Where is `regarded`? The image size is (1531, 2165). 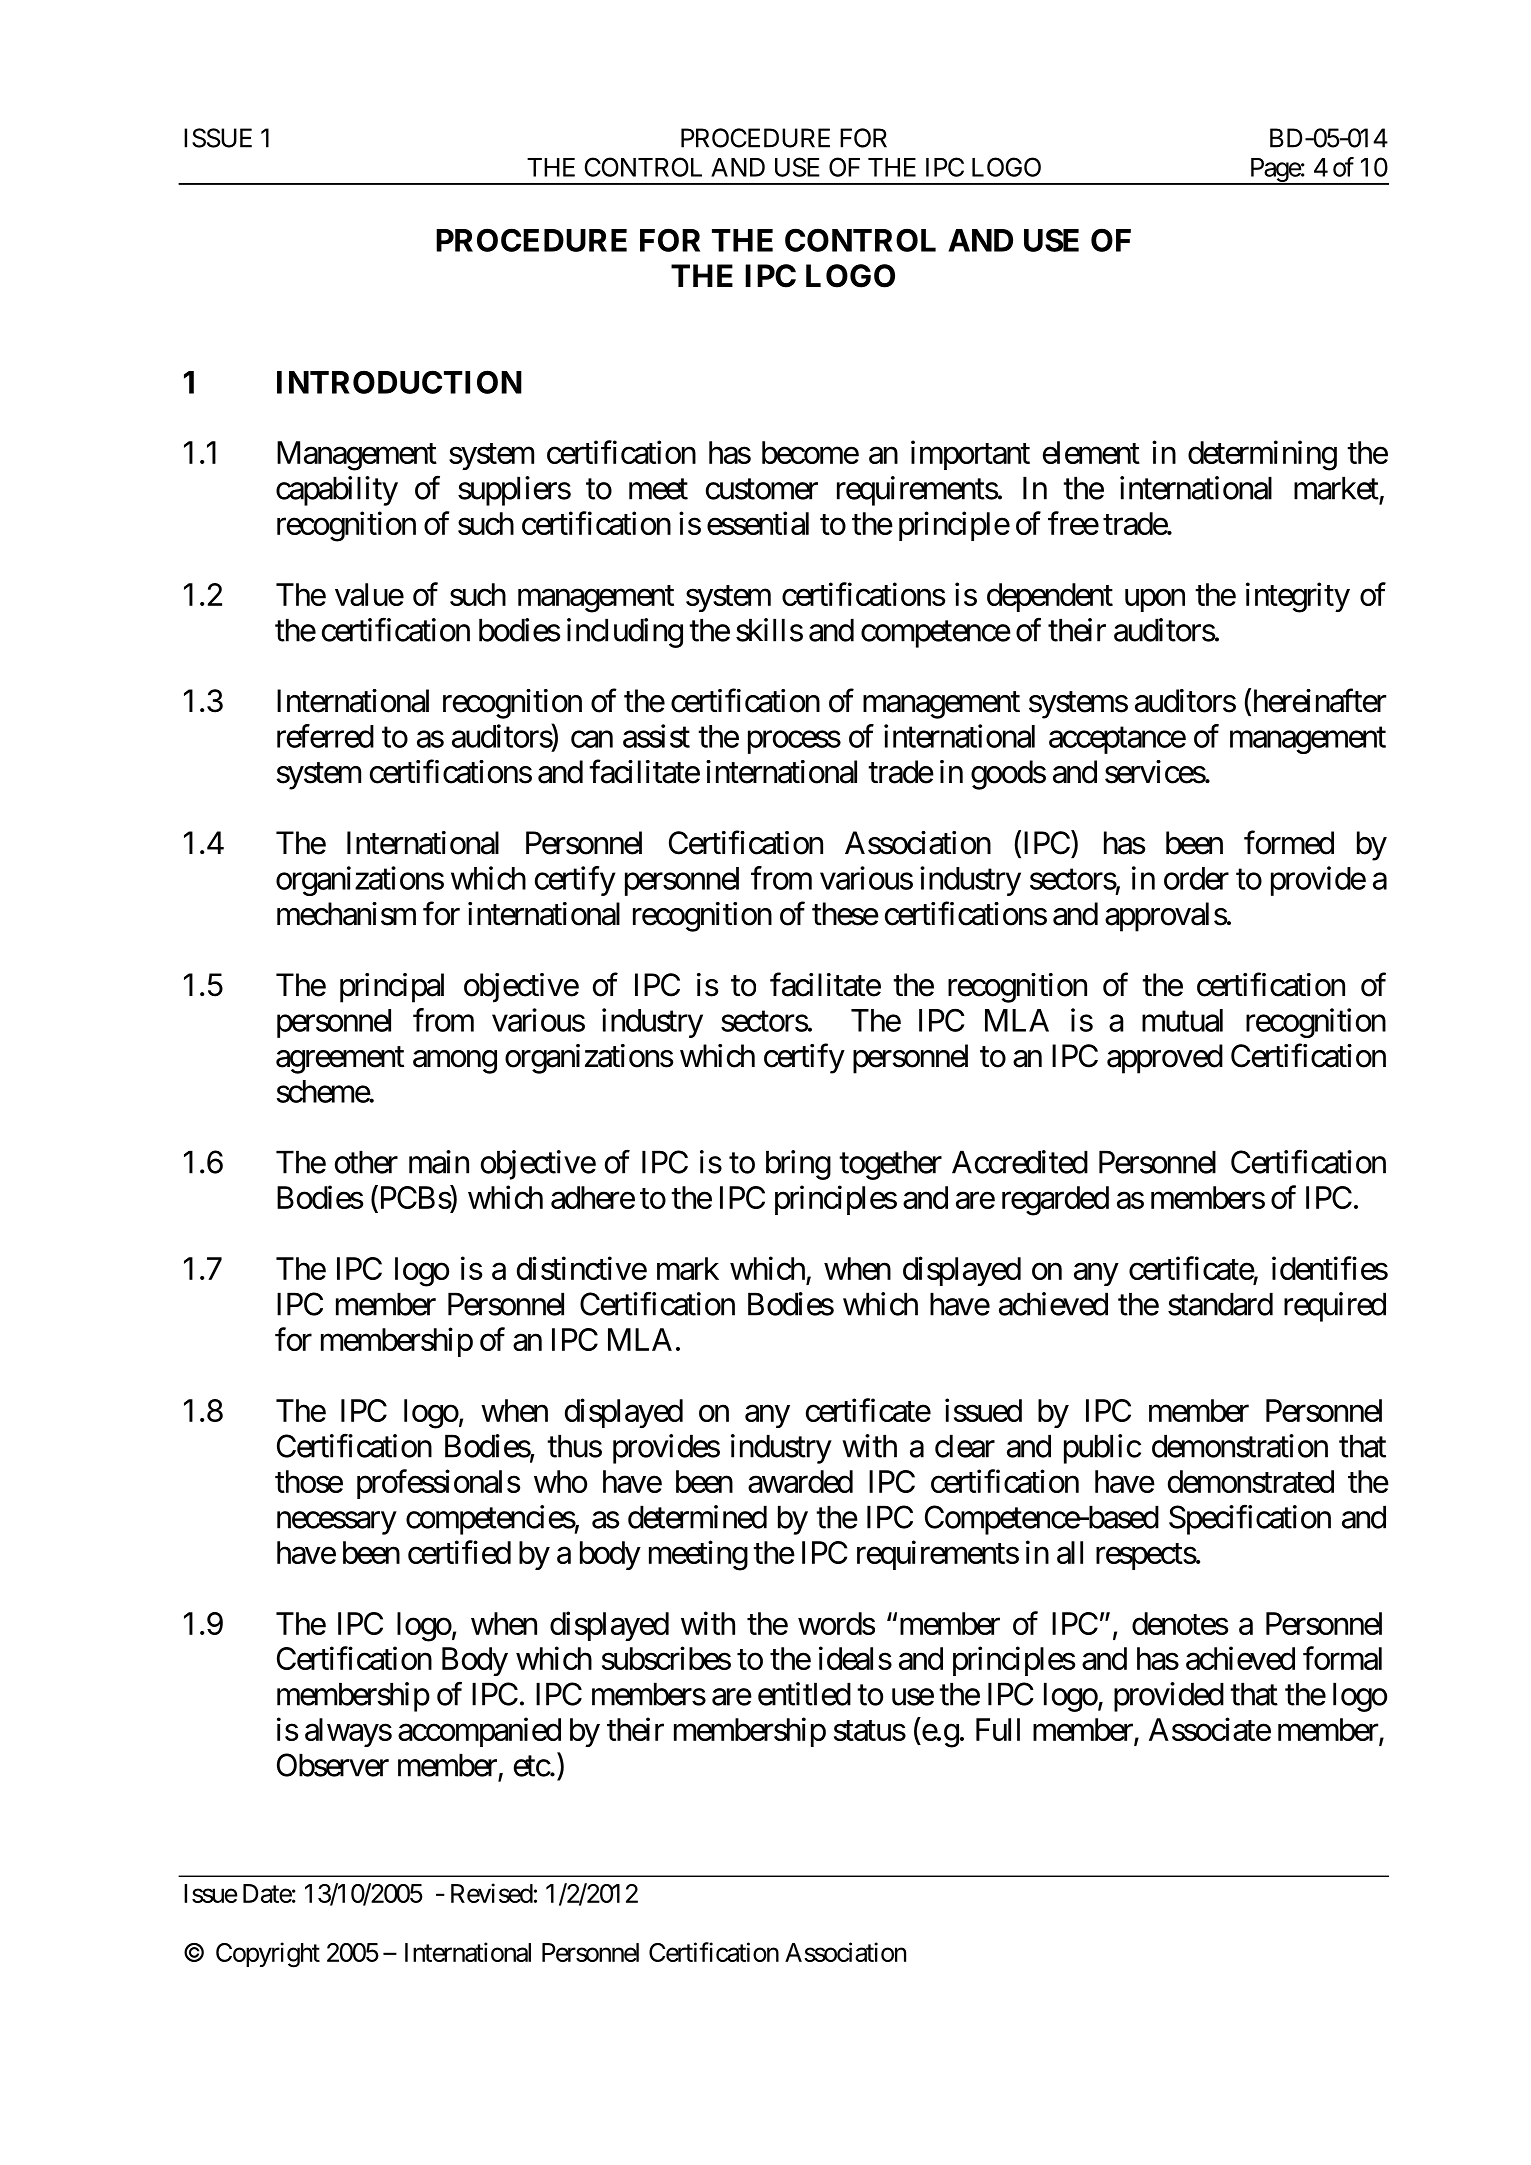 regarded is located at coordinates (1055, 1201).
